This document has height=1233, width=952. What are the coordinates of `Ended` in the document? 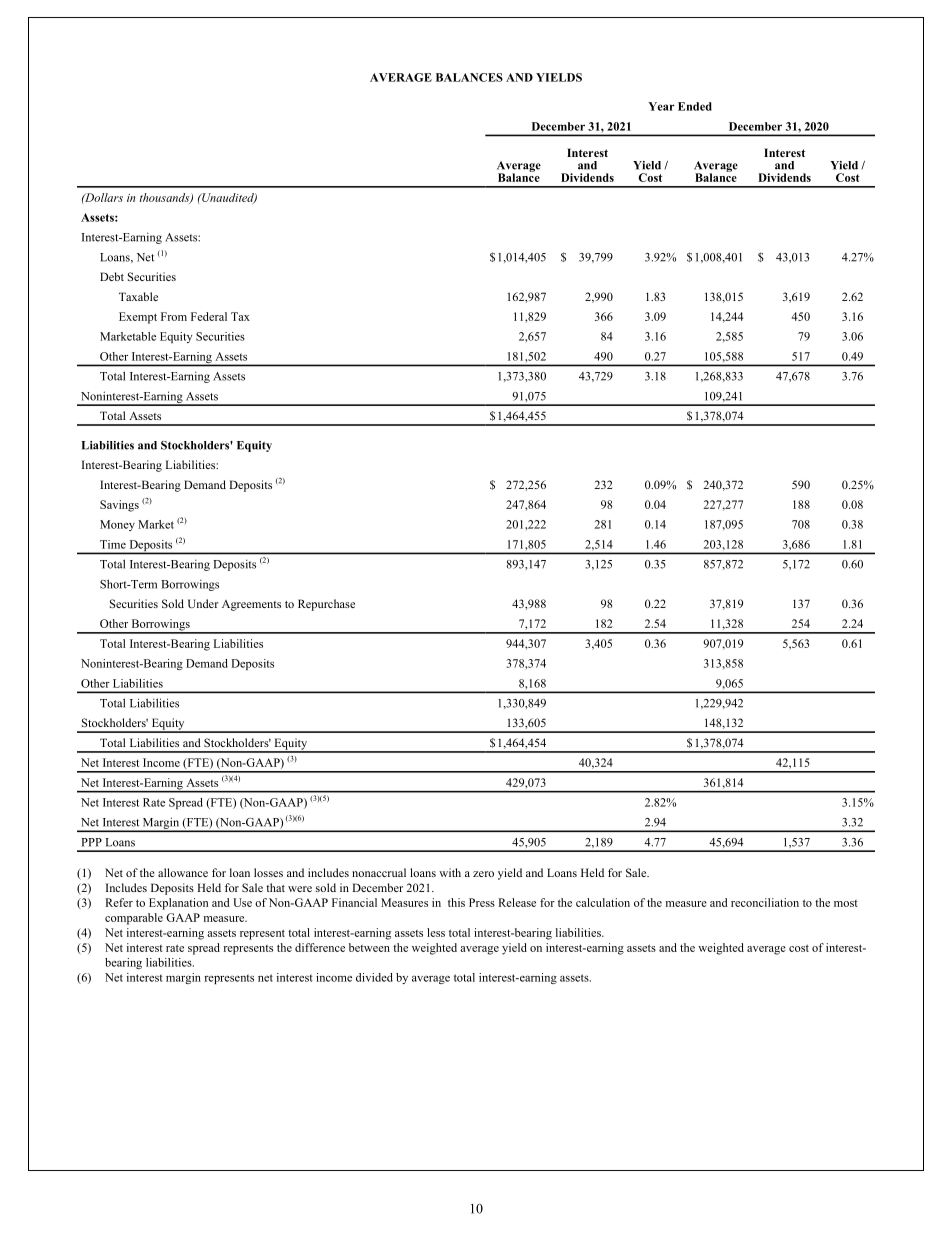 It's located at (695, 106).
